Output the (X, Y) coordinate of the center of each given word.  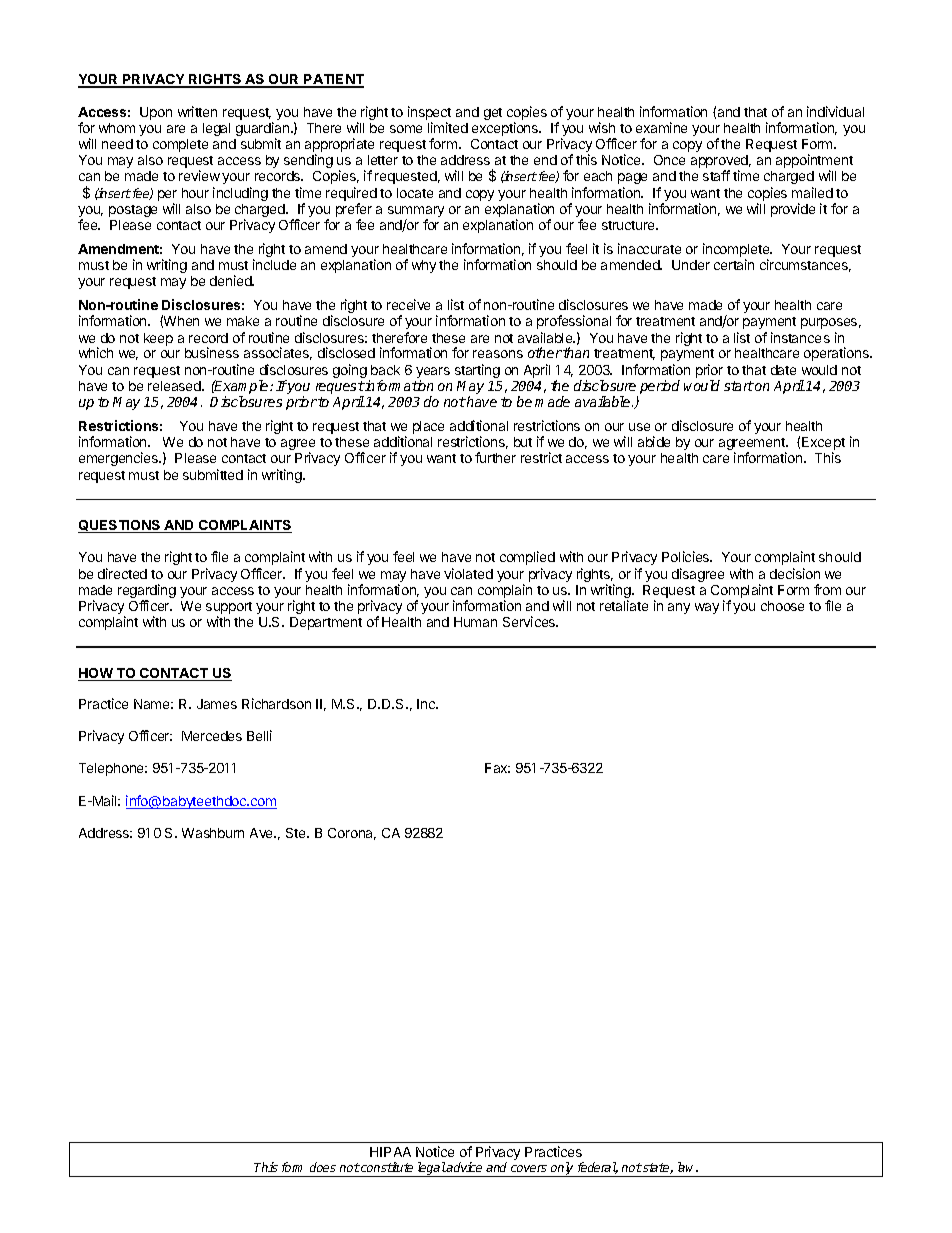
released (175, 386)
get (493, 114)
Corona (352, 834)
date (783, 370)
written (197, 111)
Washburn (213, 833)
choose (782, 606)
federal (598, 1168)
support (229, 609)
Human (475, 622)
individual (835, 111)
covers (529, 1168)
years (433, 374)
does (323, 1167)
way (707, 608)
